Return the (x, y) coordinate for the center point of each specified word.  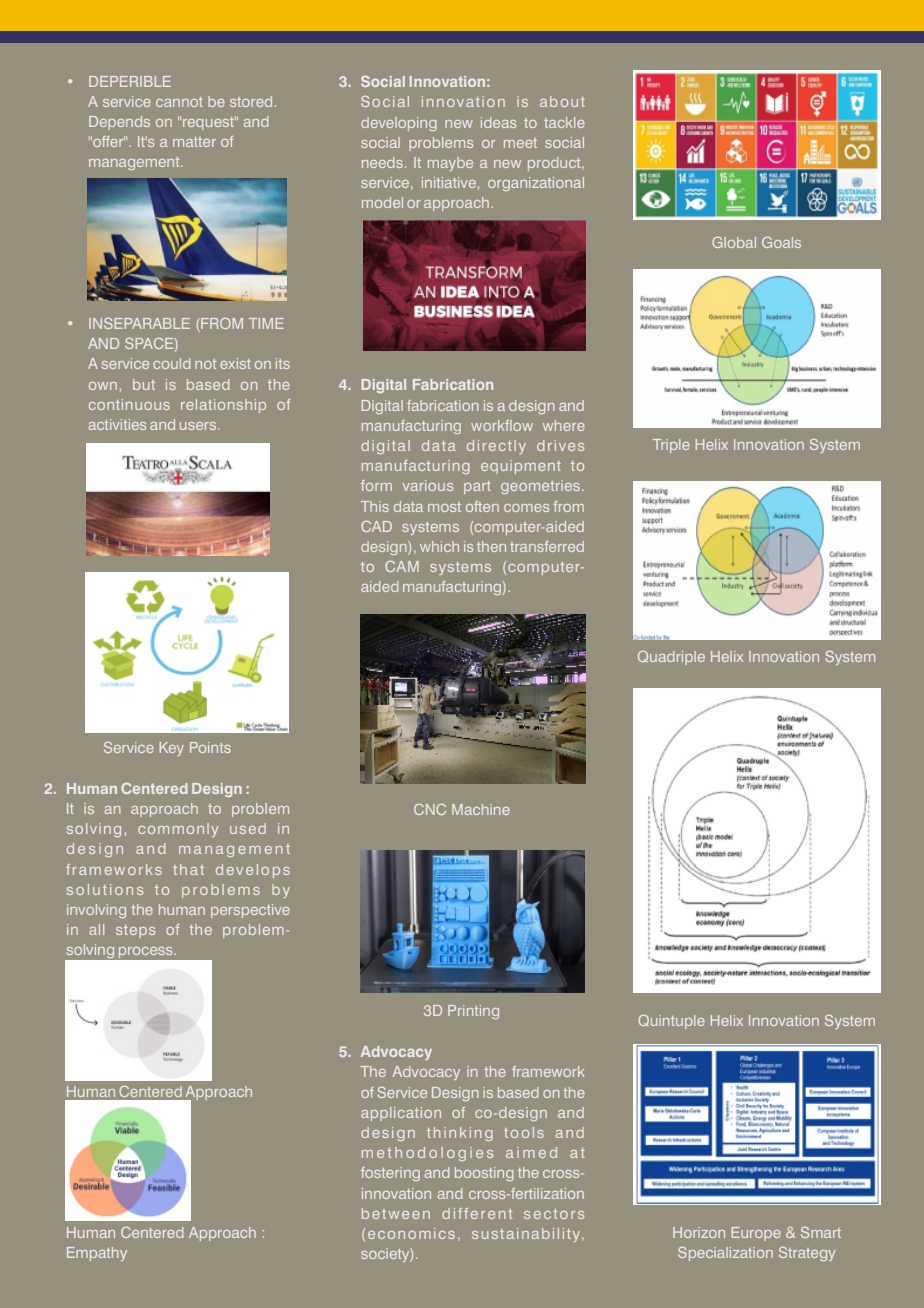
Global (734, 242)
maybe (450, 164)
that (188, 869)
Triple (671, 446)
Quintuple (671, 1022)
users (199, 426)
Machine (481, 809)
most (444, 507)
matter (194, 142)
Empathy (97, 1254)
